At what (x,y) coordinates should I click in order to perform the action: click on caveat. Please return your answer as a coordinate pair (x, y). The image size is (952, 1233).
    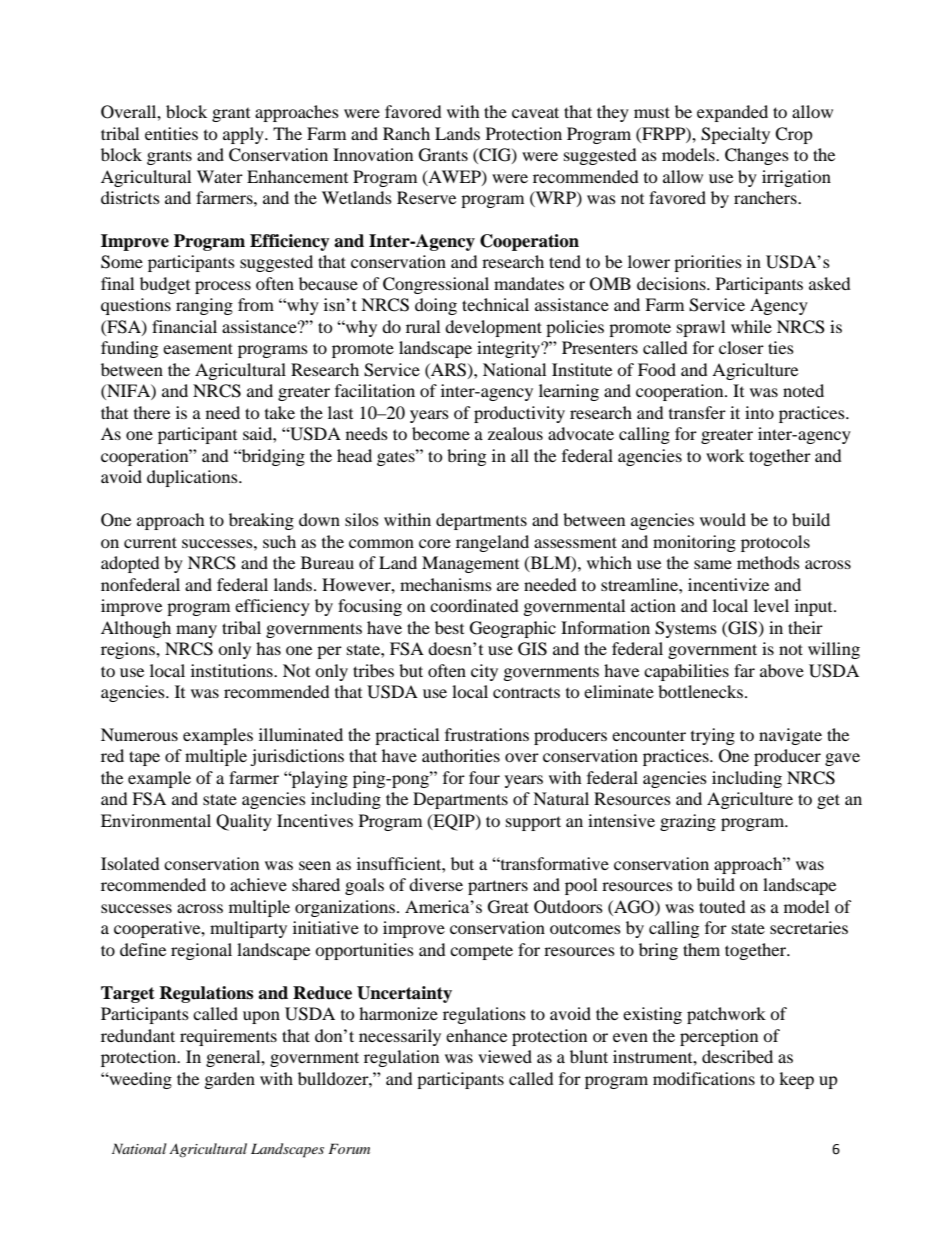
    Looking at the image, I should click on (535, 112).
